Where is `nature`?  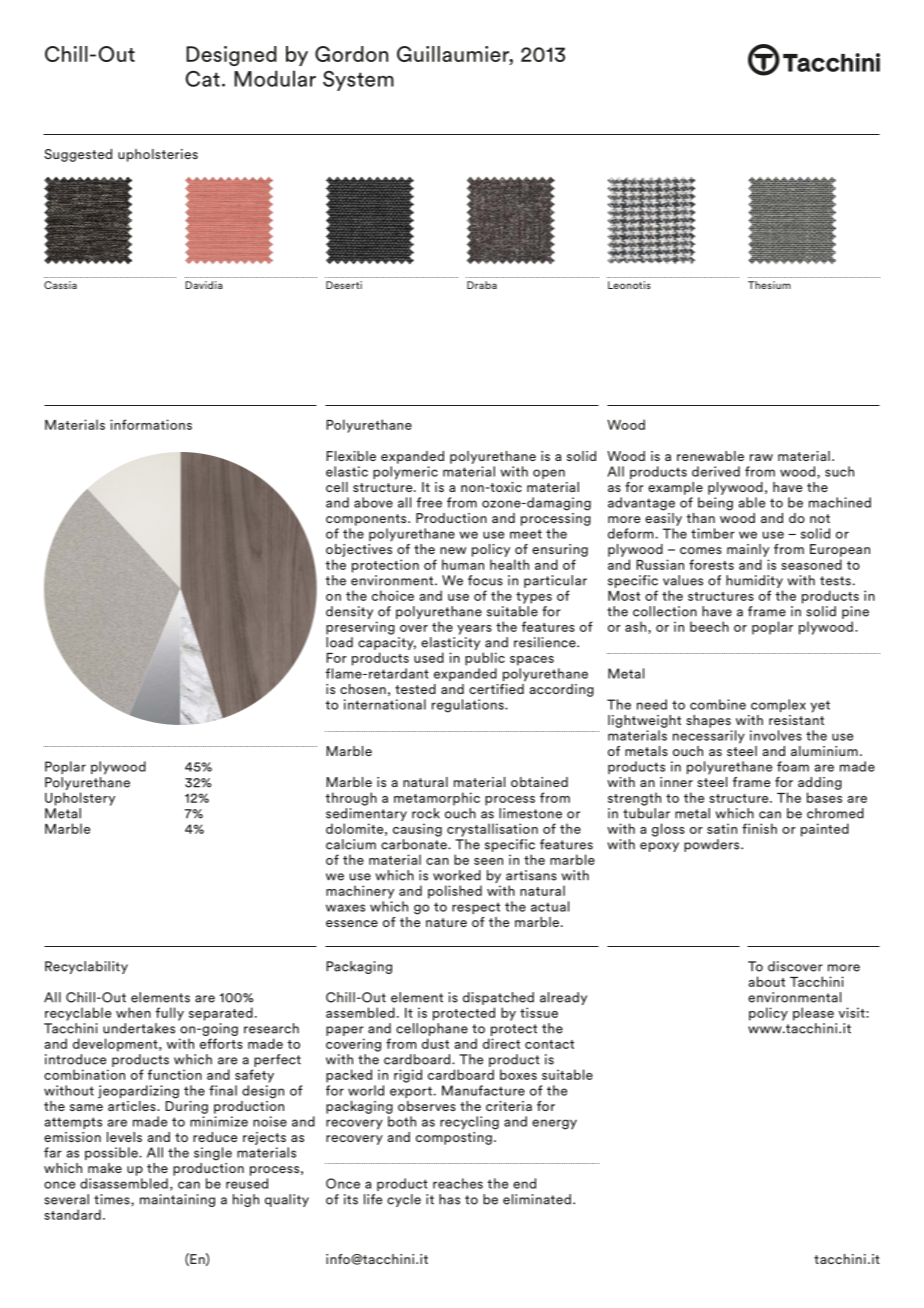 nature is located at coordinates (446, 922).
